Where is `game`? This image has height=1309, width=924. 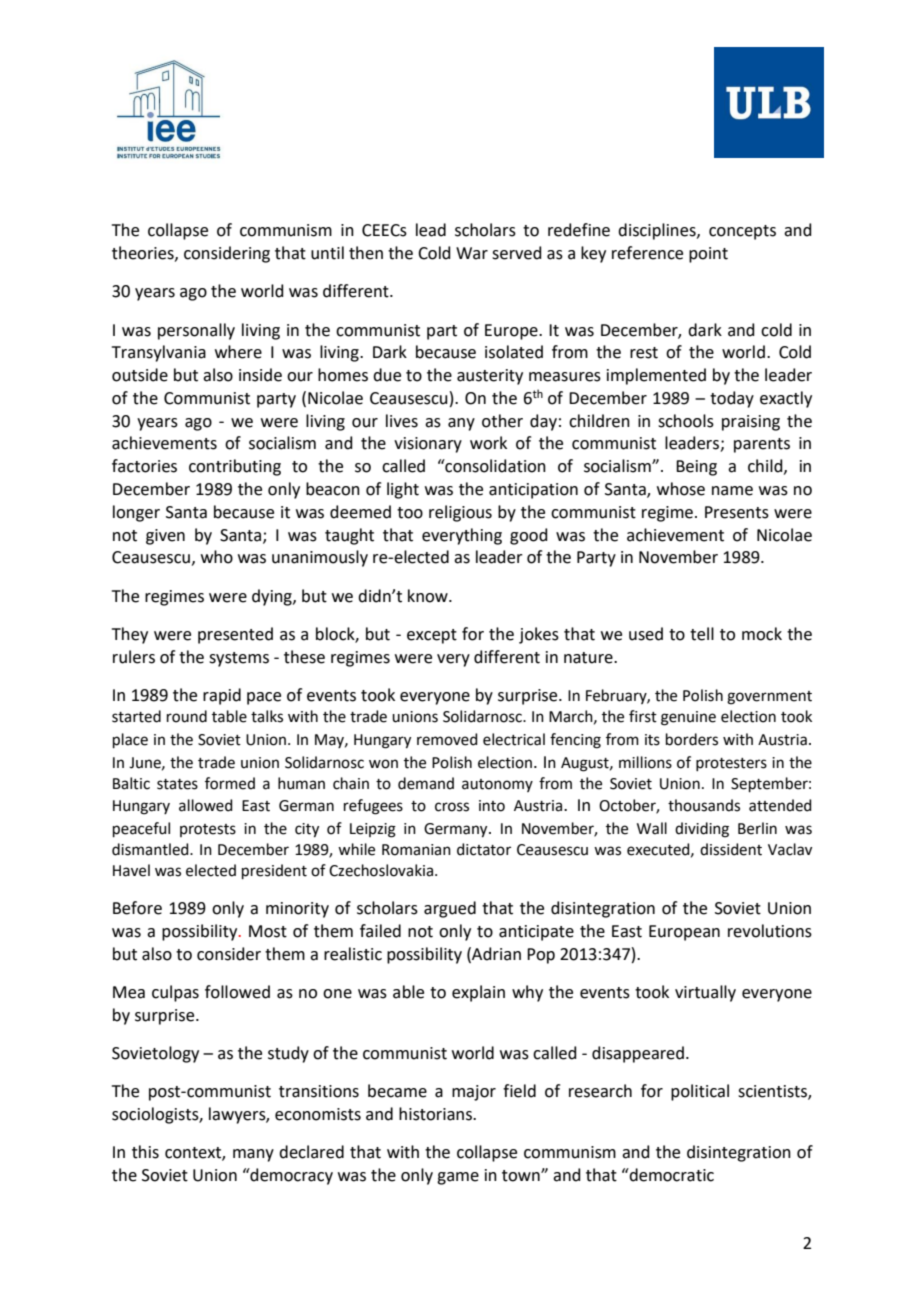 game is located at coordinates (458, 1178).
